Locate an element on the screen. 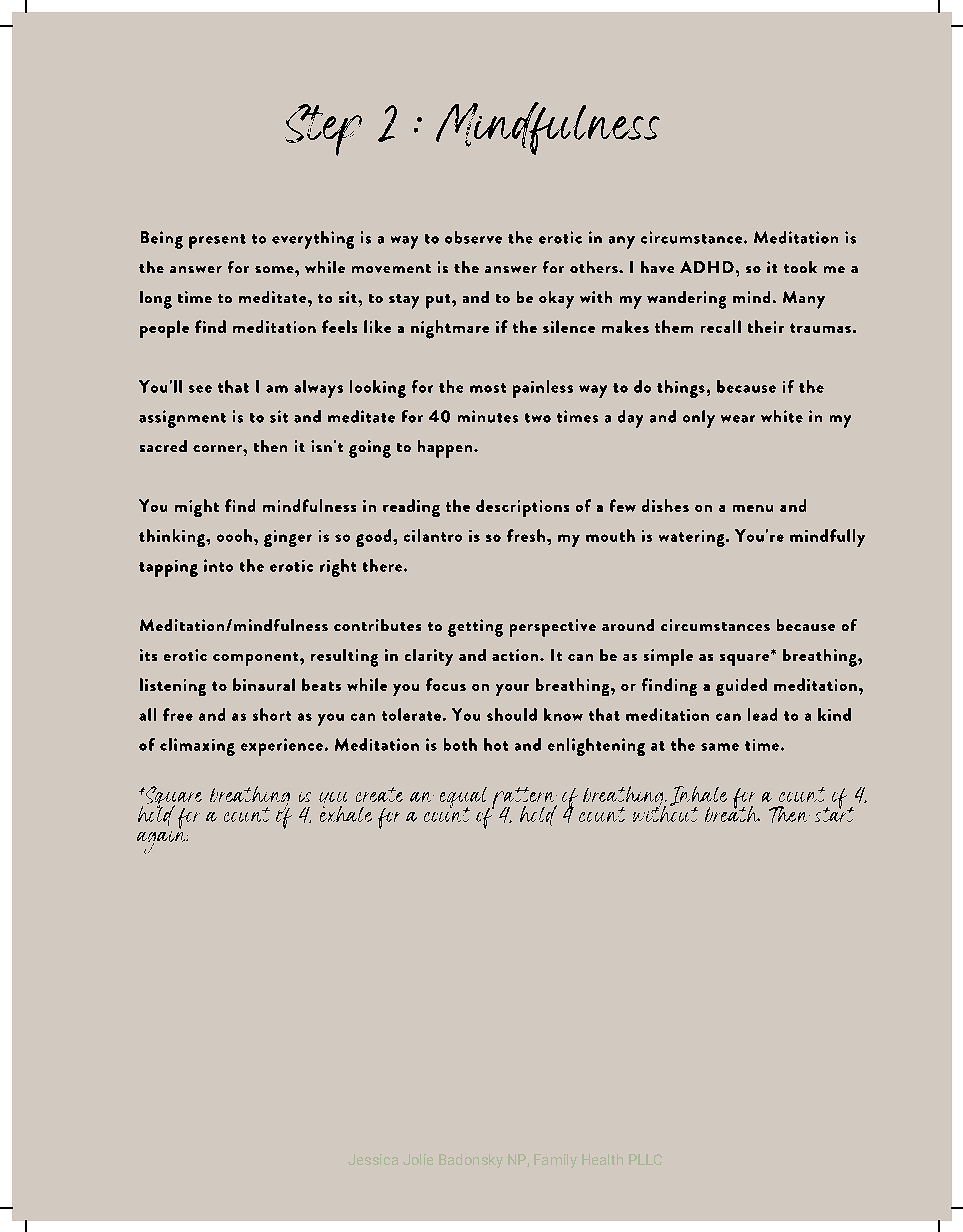  Step is located at coordinates (323, 130).
